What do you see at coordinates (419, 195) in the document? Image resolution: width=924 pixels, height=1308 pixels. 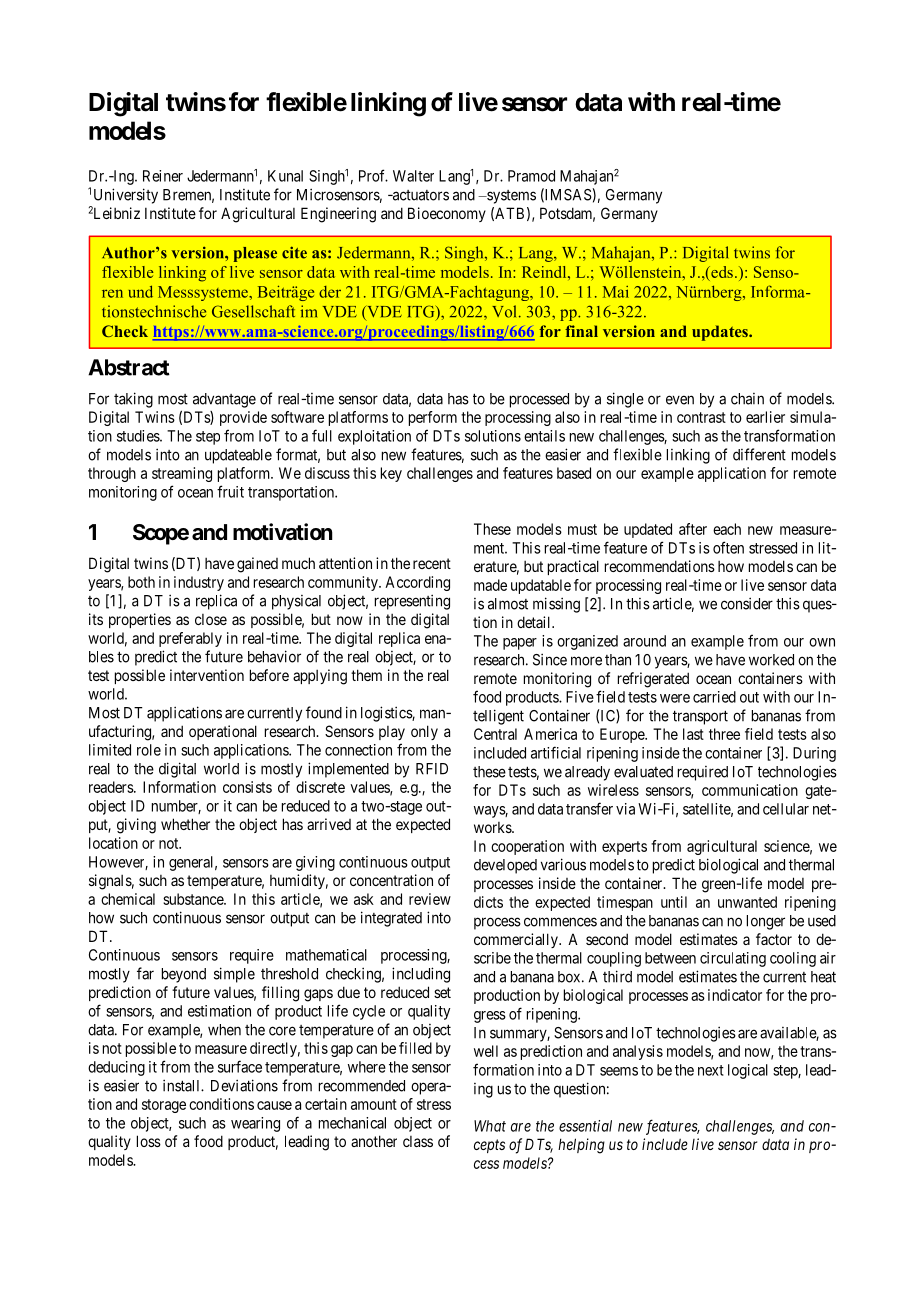 I see `actuators` at bounding box center [419, 195].
